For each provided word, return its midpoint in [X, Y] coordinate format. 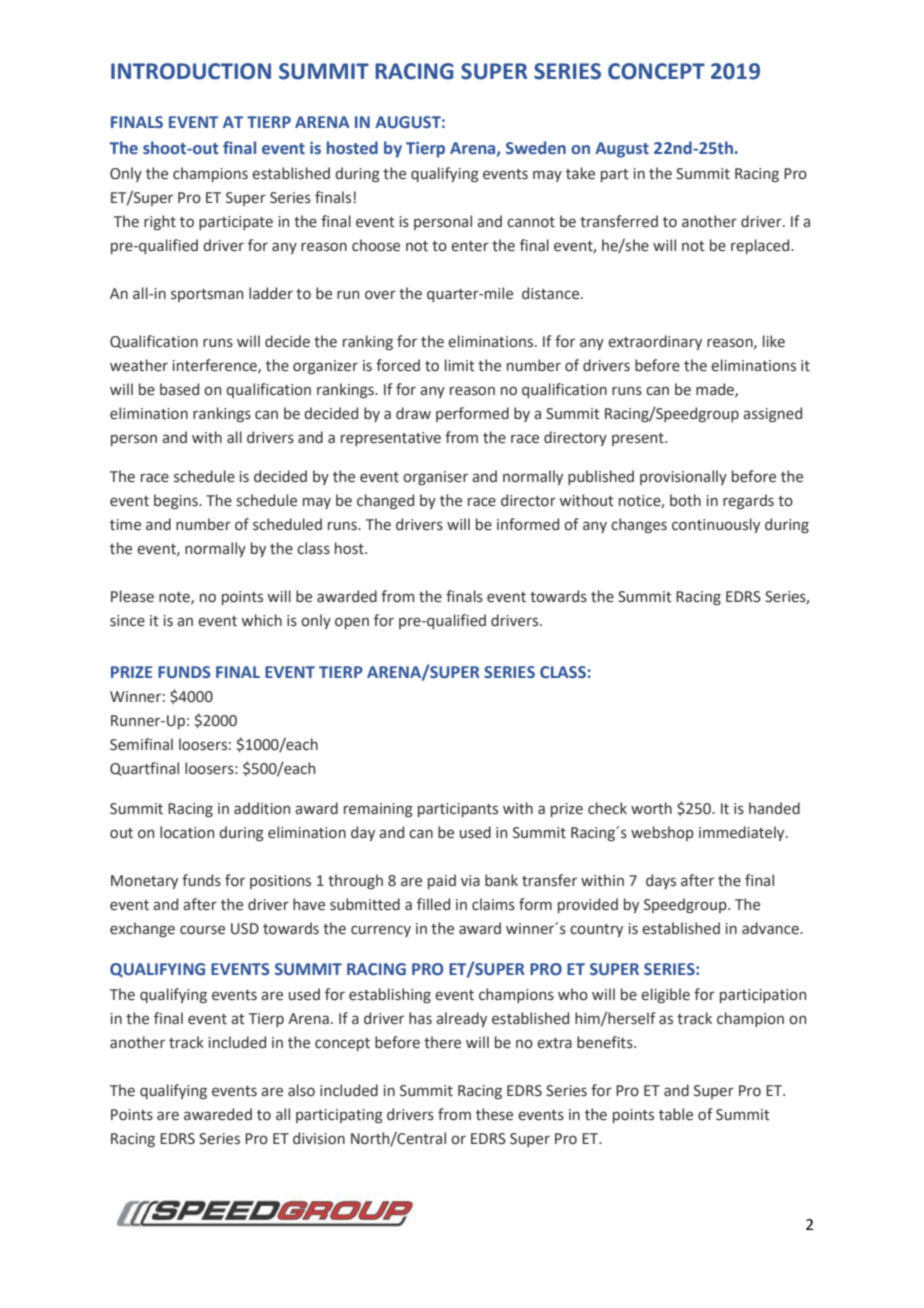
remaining [378, 810]
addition [262, 808]
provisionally [683, 477]
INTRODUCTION [191, 71]
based [179, 389]
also [301, 1090]
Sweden [536, 148]
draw [413, 413]
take [580, 173]
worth [651, 808]
